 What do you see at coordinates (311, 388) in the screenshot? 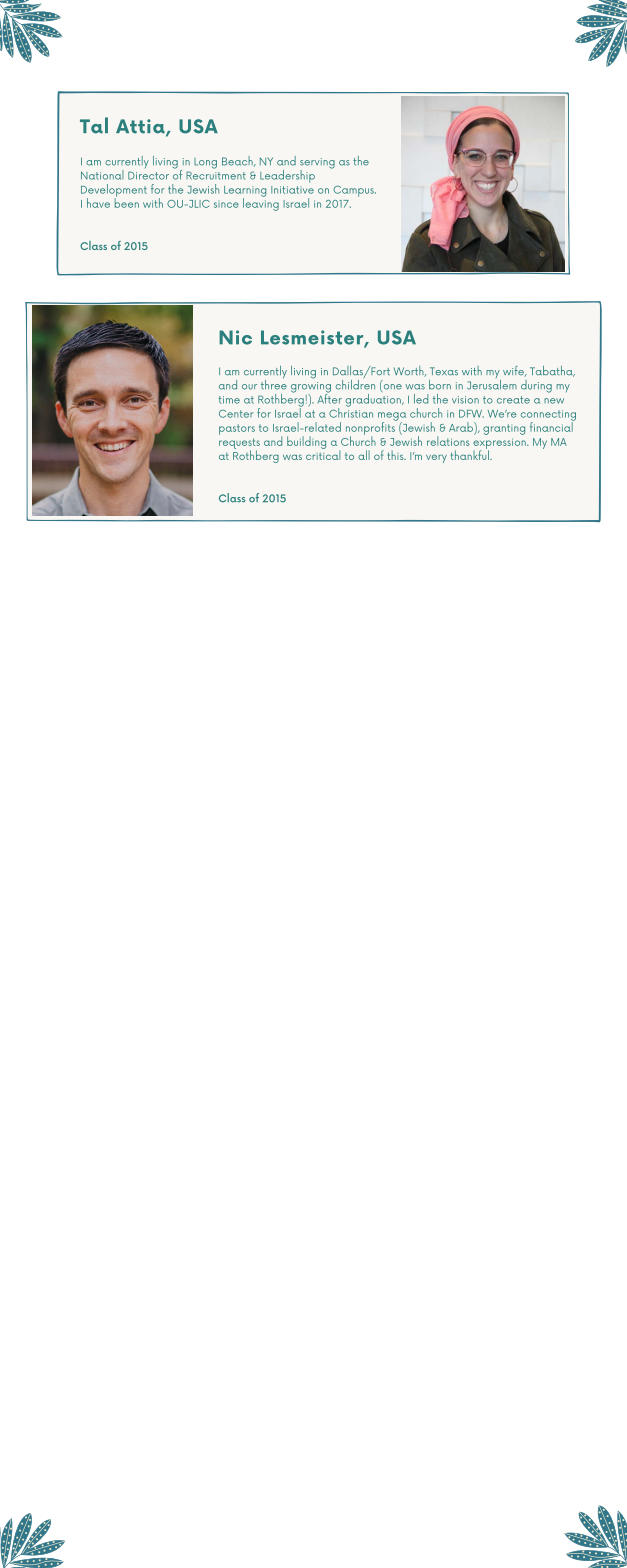
I see `growing` at bounding box center [311, 388].
